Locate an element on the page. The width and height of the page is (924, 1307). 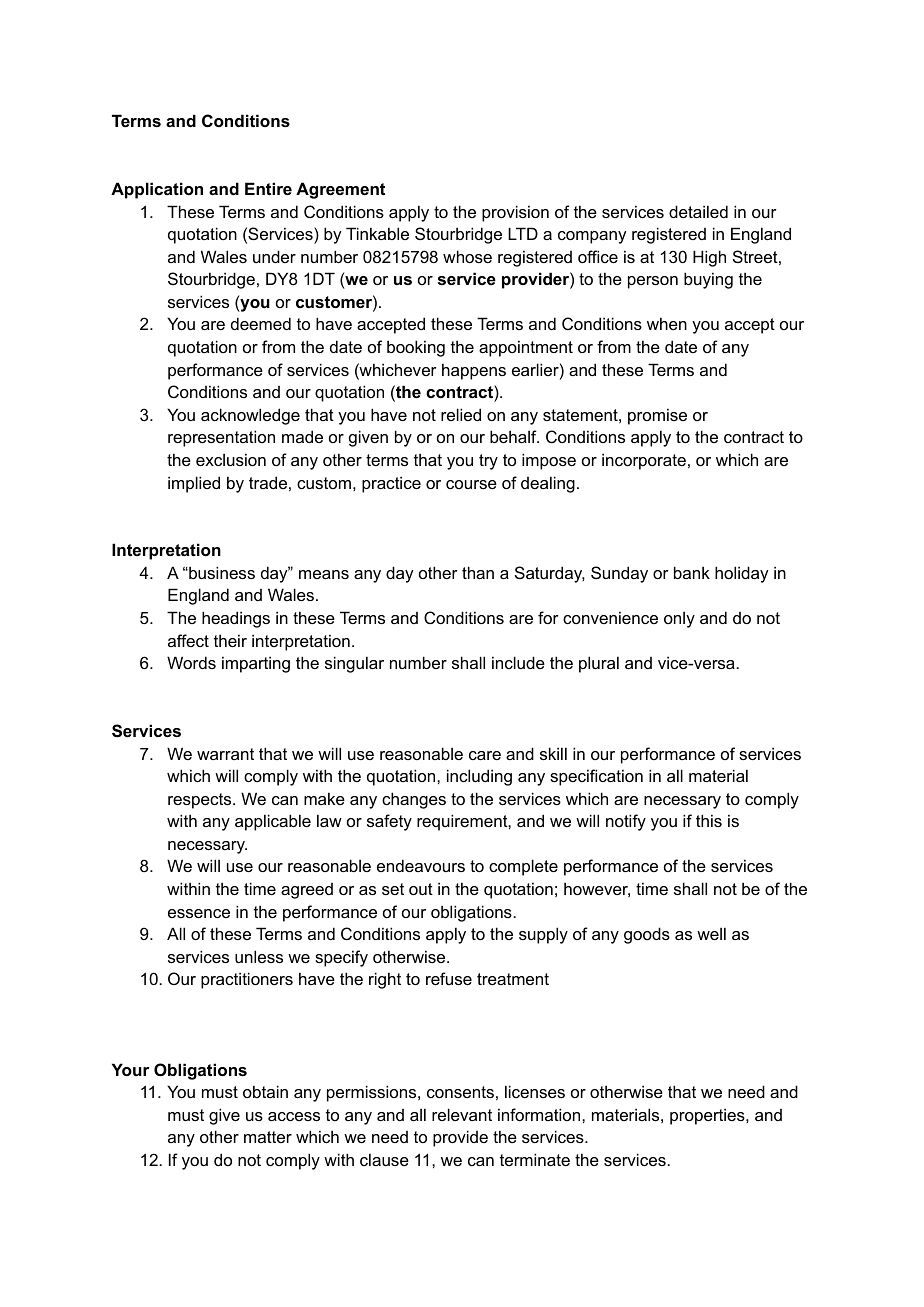
Application is located at coordinates (157, 190).
